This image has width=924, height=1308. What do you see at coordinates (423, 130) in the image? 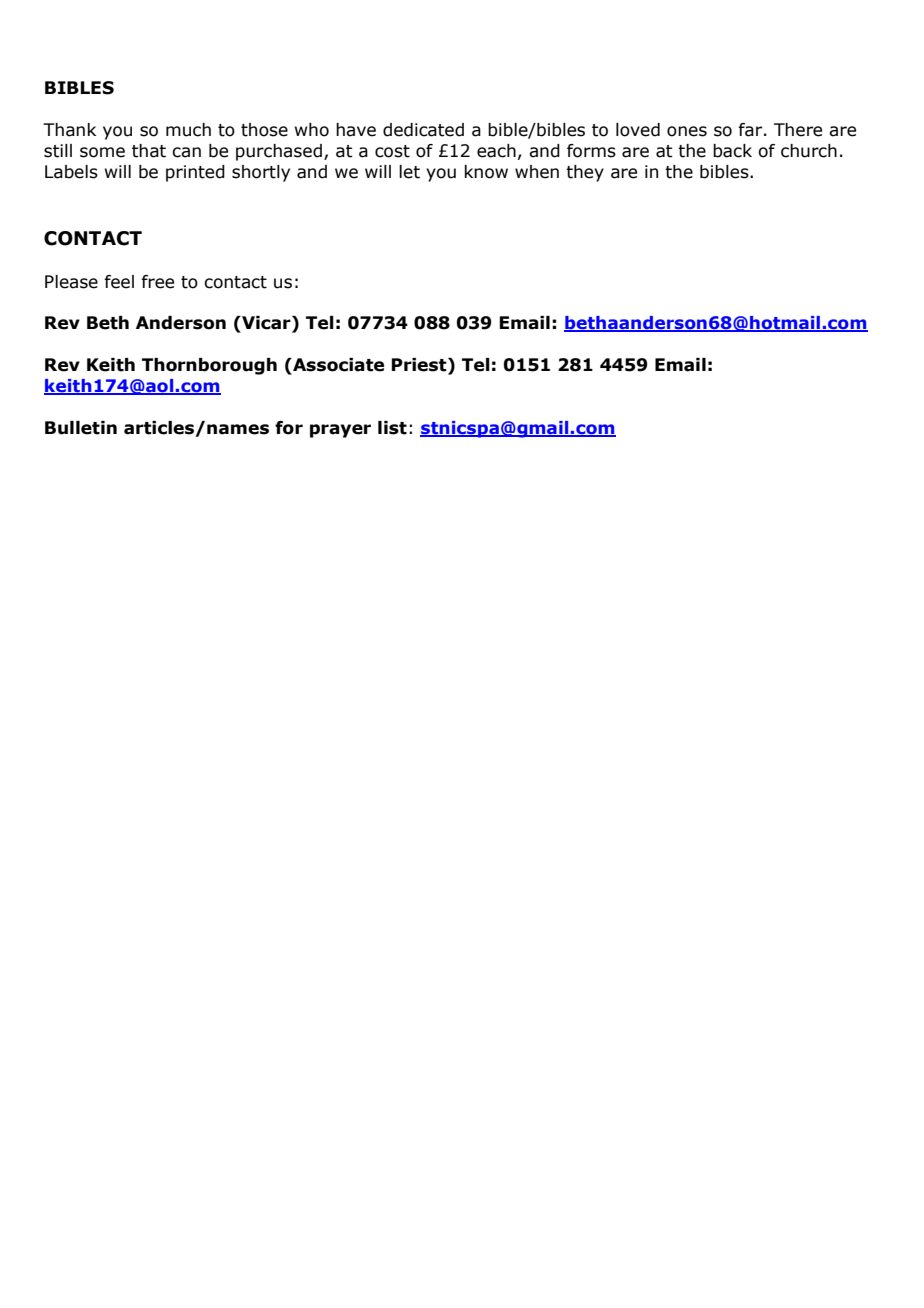
I see `dedicated` at bounding box center [423, 130].
